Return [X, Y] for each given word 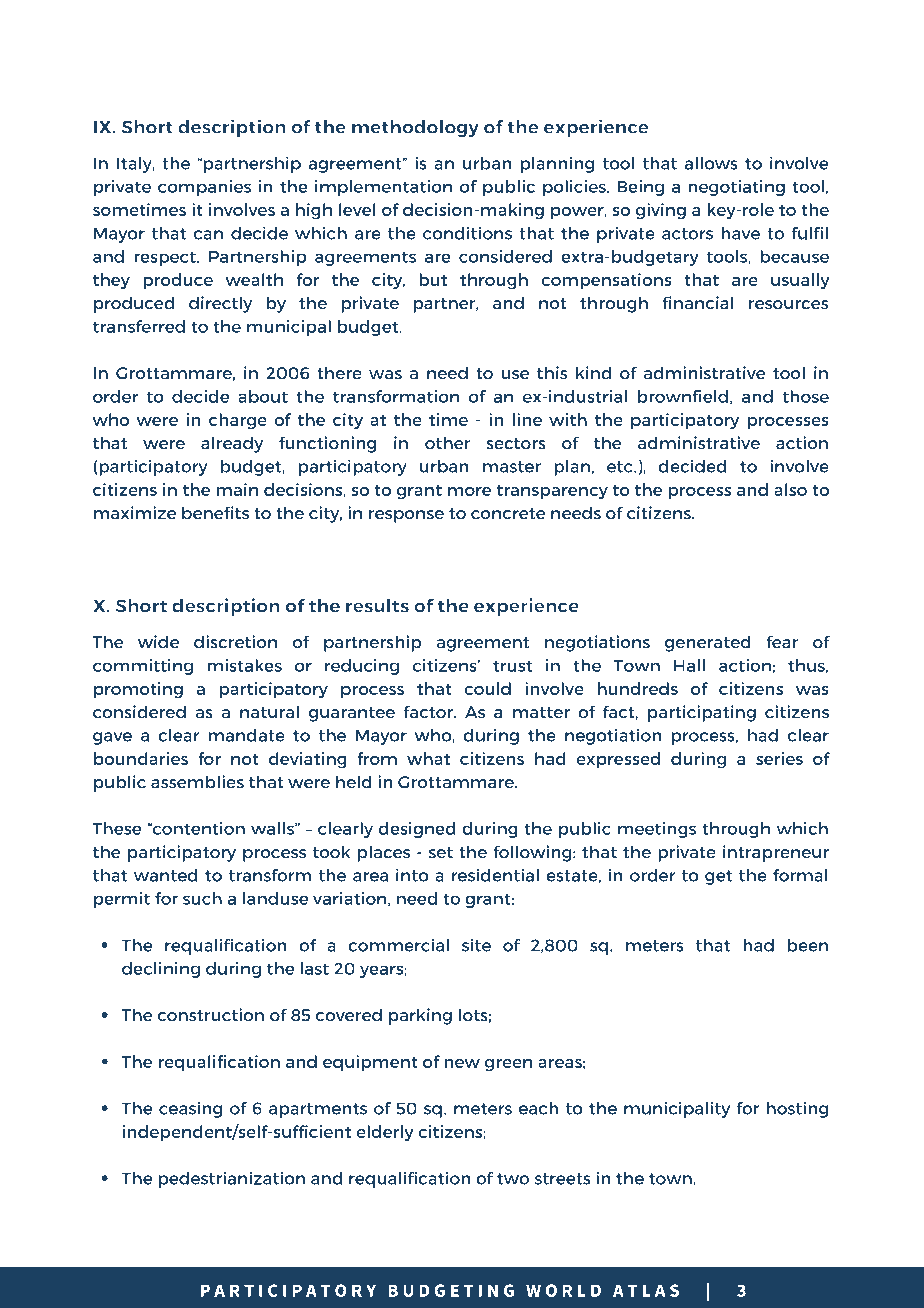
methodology [415, 128]
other [447, 443]
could [487, 688]
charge [238, 421]
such [202, 898]
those [806, 396]
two [513, 1179]
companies [204, 188]
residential [495, 875]
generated [708, 643]
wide [158, 642]
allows [711, 163]
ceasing [190, 1109]
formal [800, 875]
